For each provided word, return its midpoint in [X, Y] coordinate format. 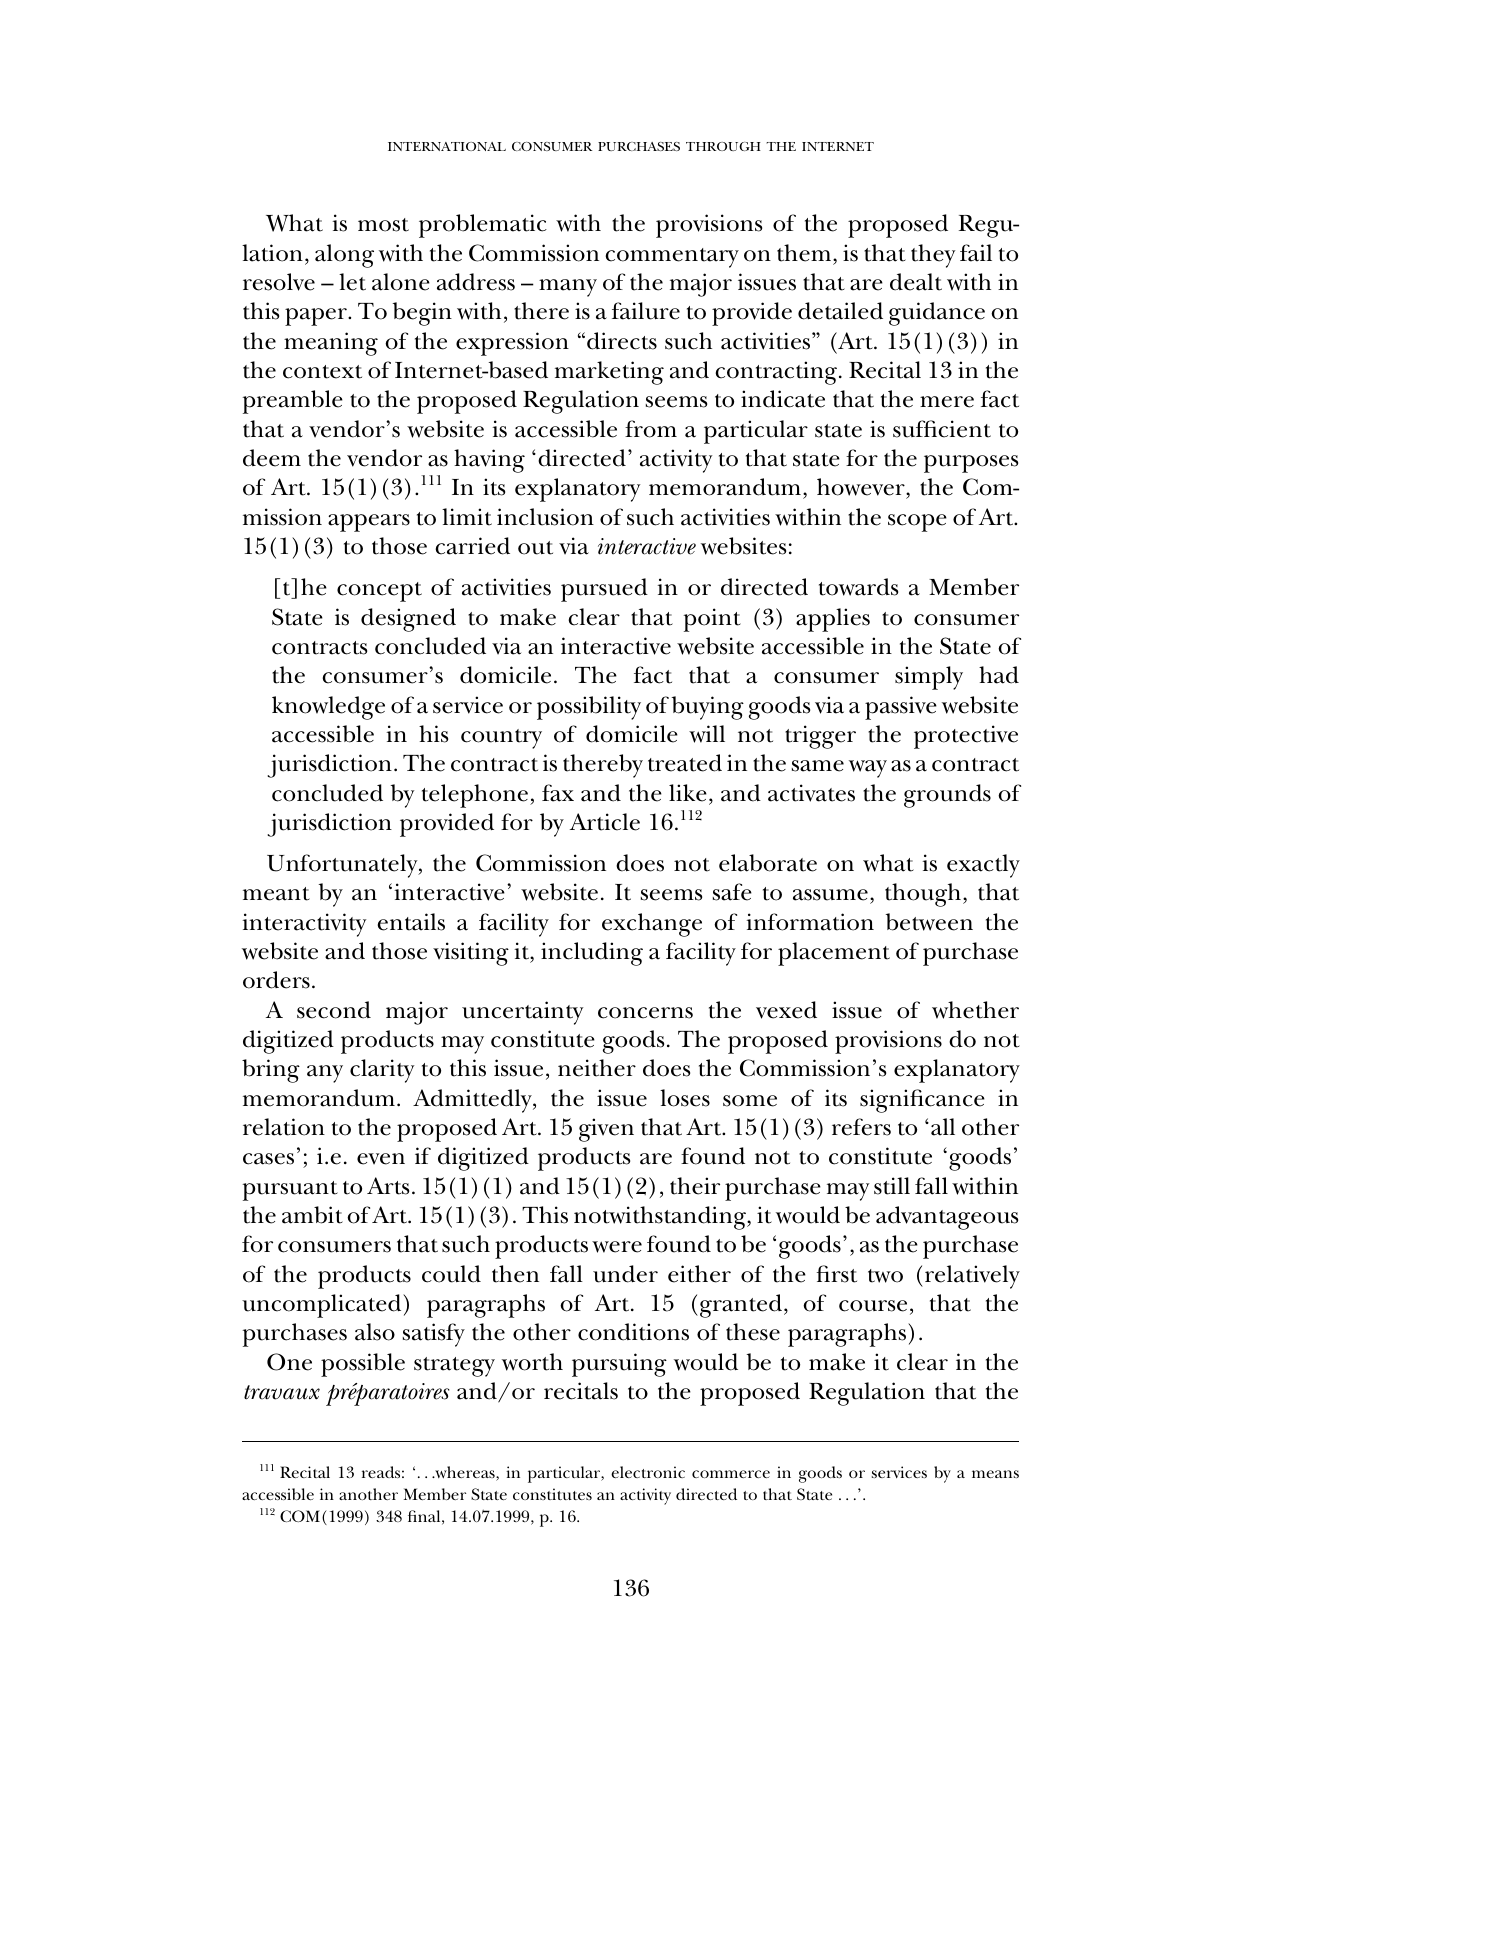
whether [975, 1010]
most [383, 225]
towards [858, 587]
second [334, 1010]
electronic [648, 1472]
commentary [672, 258]
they [933, 256]
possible [363, 1365]
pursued [604, 590]
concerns [645, 1013]
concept [379, 592]
